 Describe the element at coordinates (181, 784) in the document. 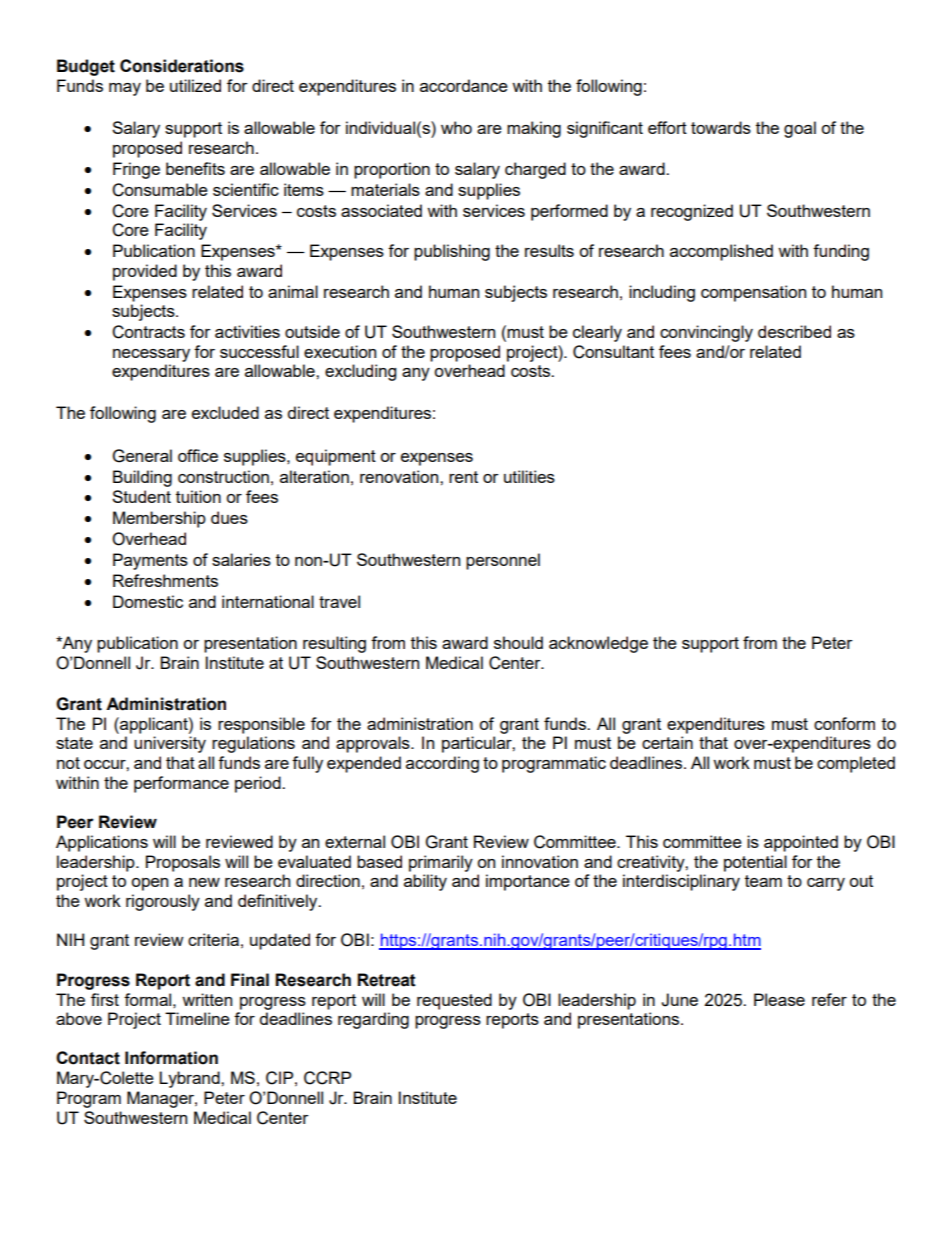

I see `performance` at that location.
